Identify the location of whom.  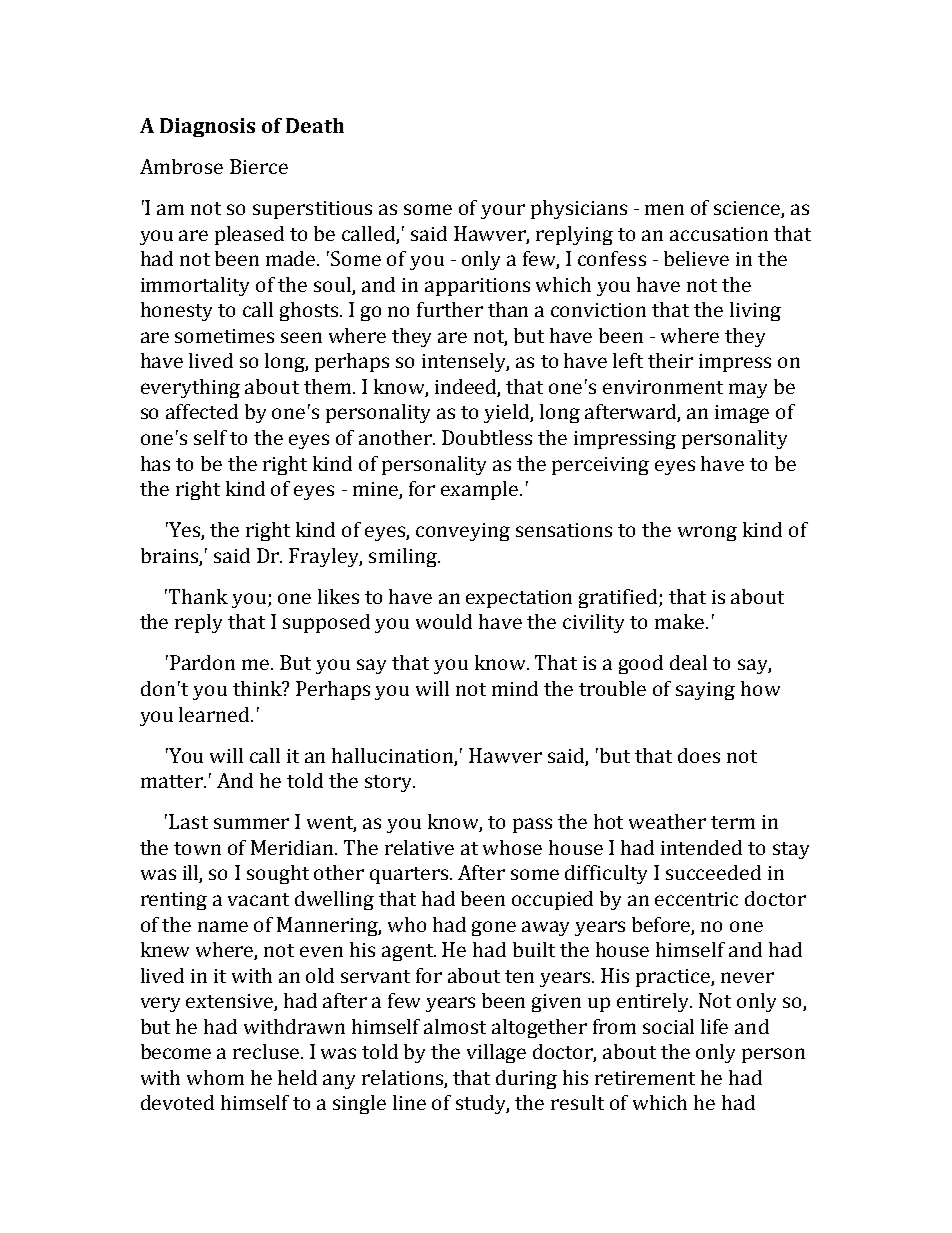
(215, 1077).
